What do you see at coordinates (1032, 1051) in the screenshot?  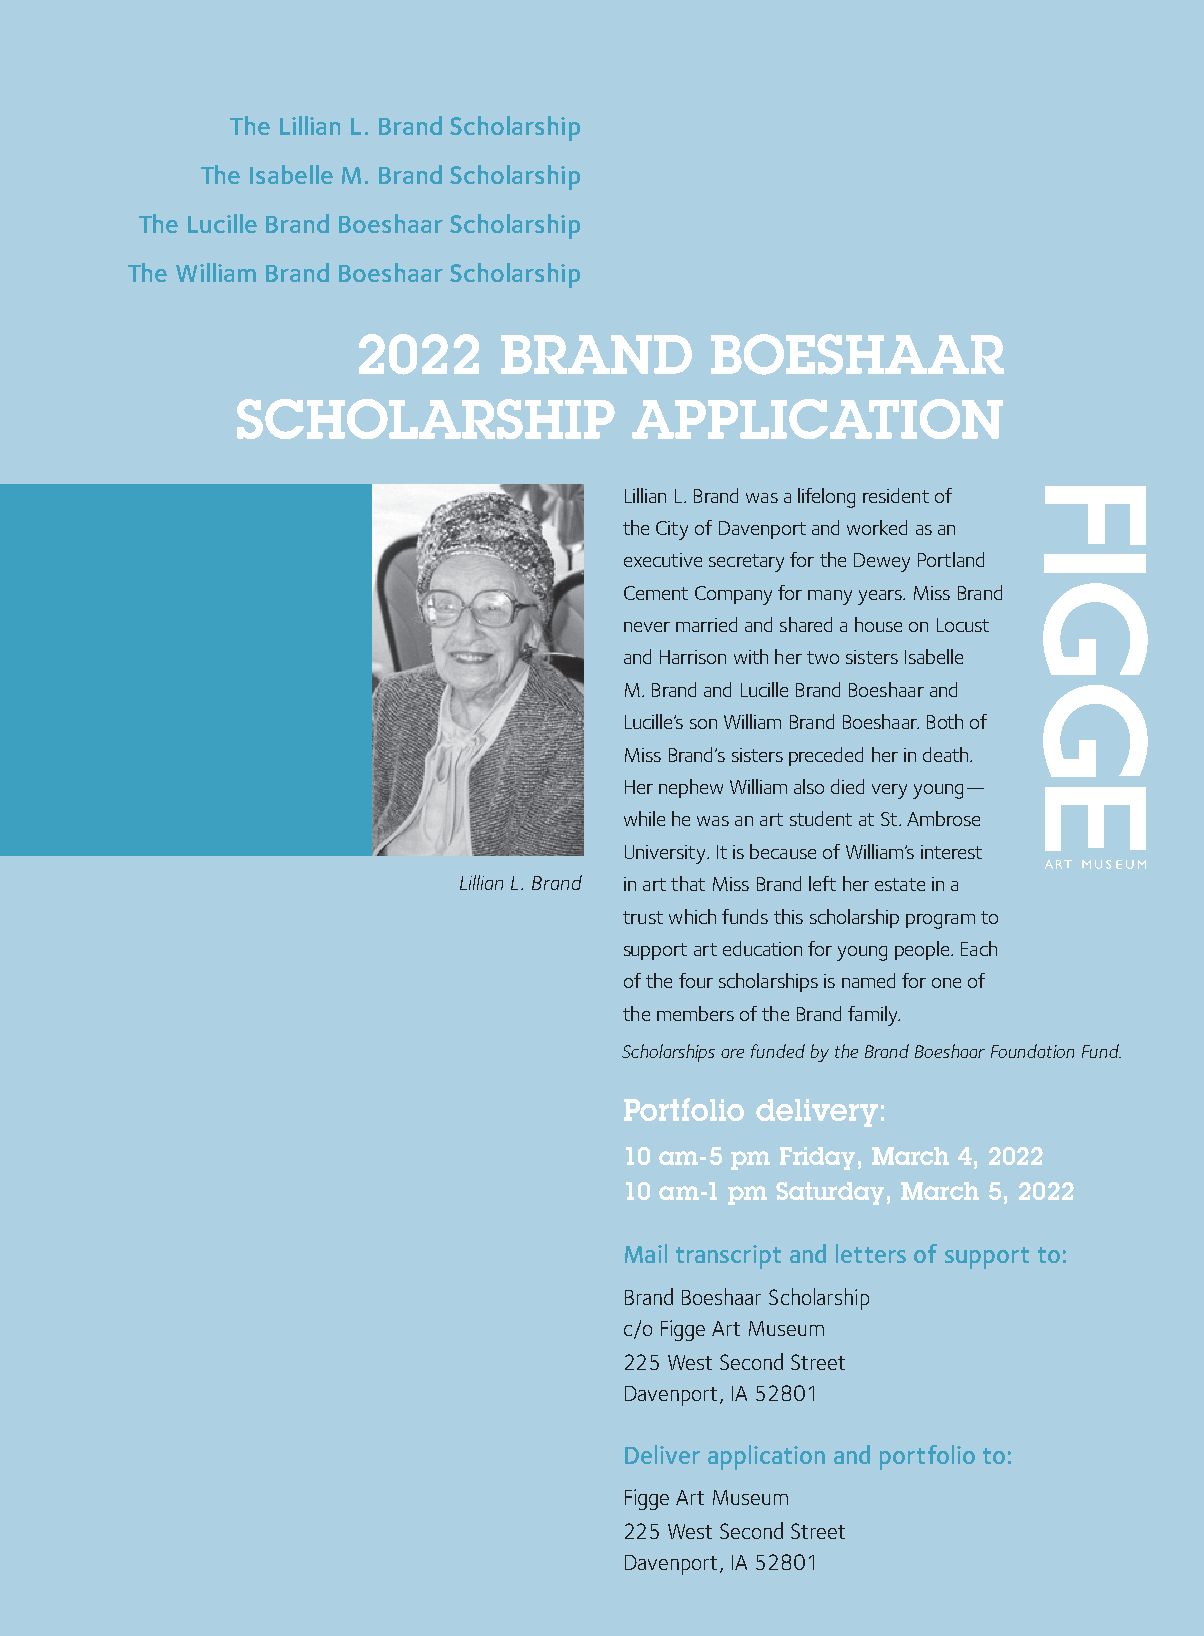 I see `Foundation` at bounding box center [1032, 1051].
